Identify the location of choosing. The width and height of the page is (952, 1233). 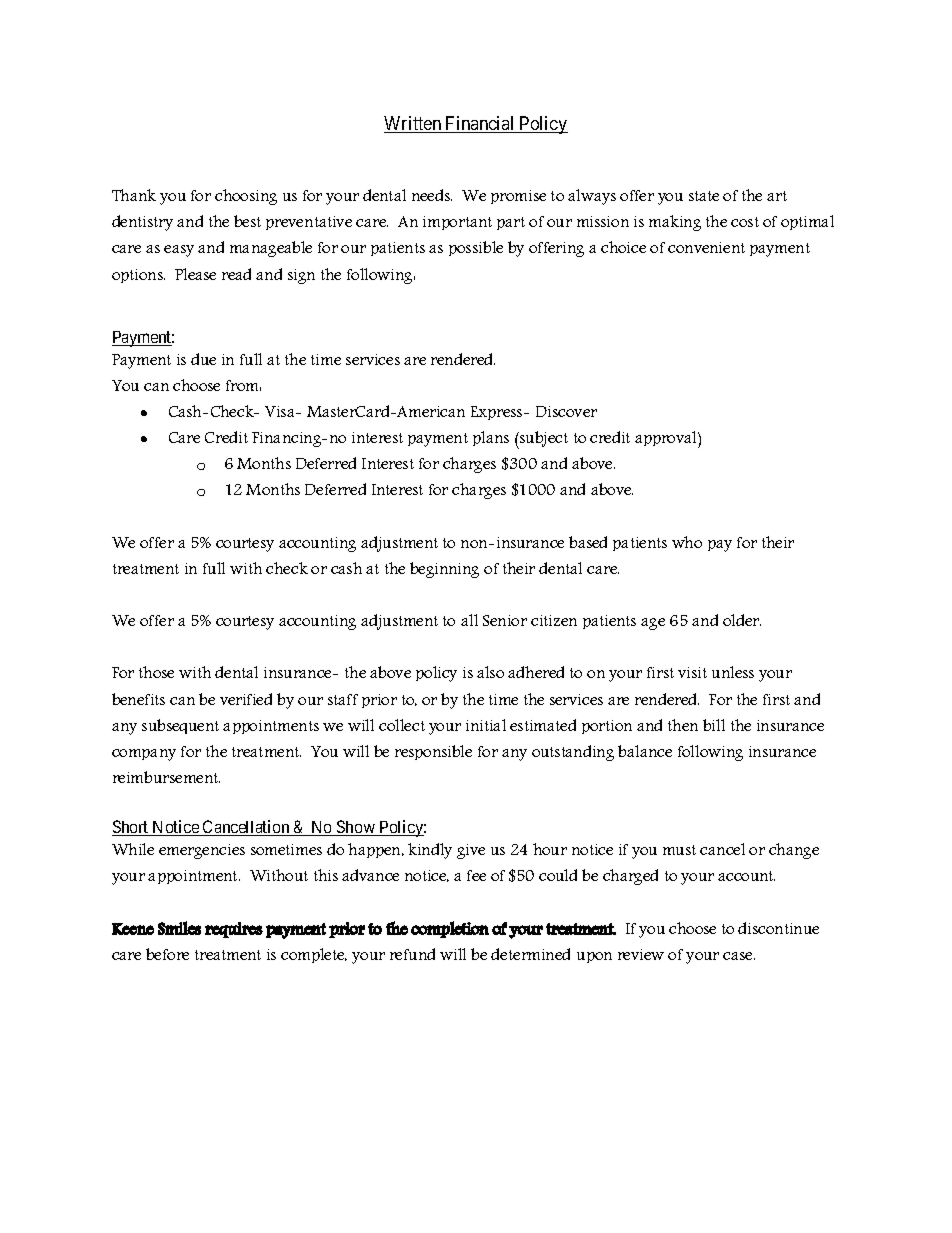
(246, 197).
